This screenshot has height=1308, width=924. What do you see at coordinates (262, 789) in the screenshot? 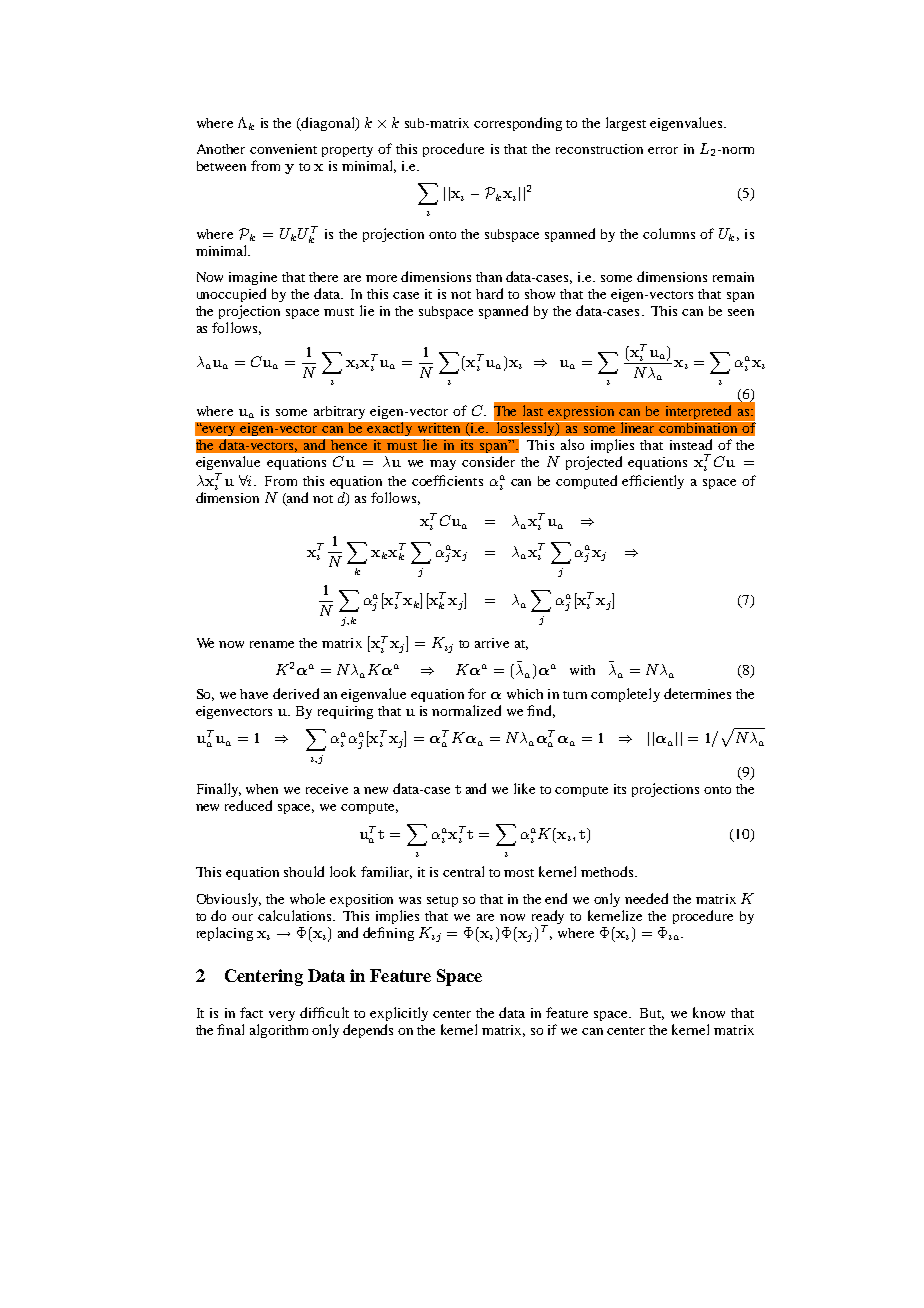
I see `when` at bounding box center [262, 789].
